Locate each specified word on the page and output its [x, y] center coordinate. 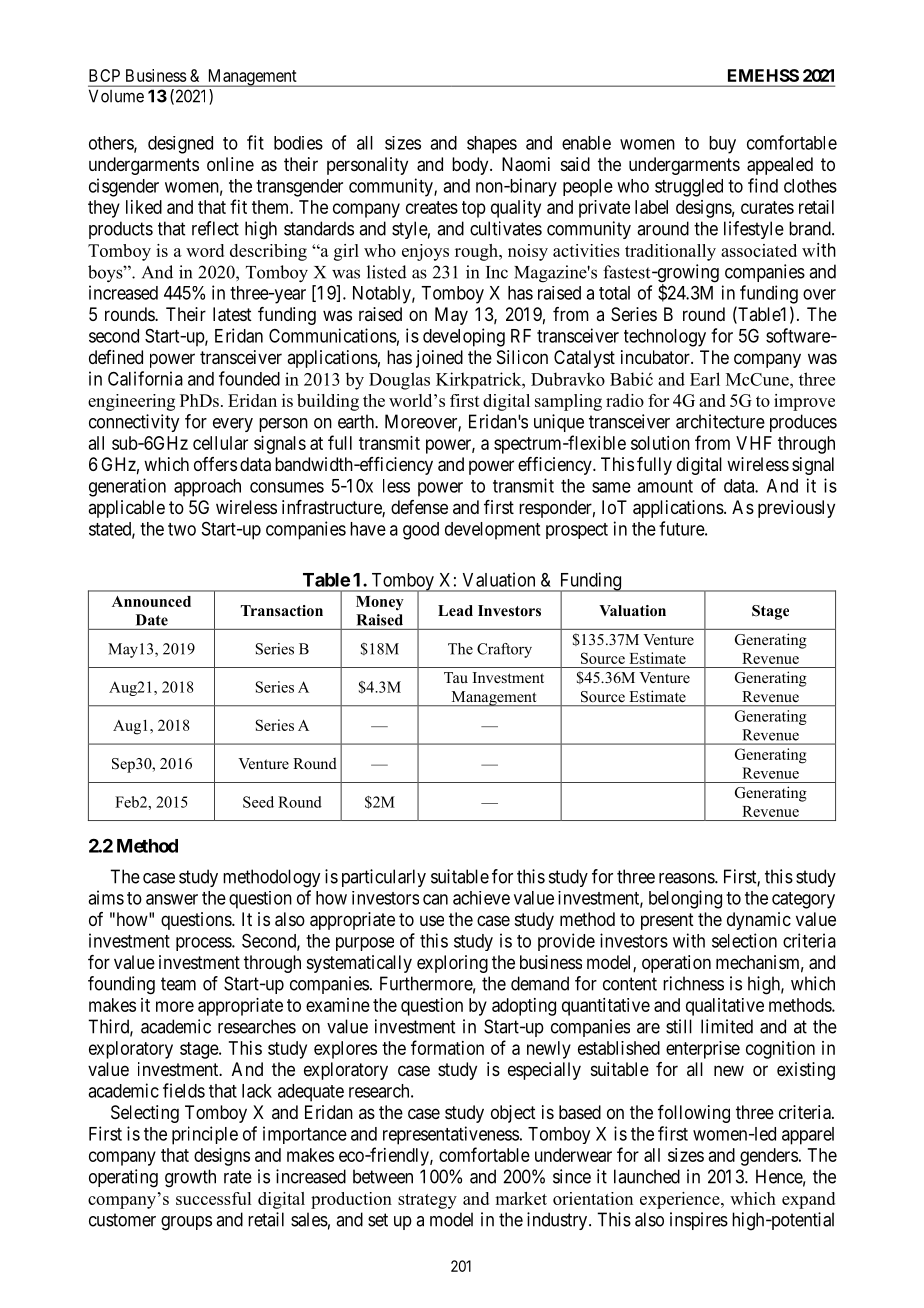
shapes [492, 145]
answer [172, 899]
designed [180, 145]
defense [419, 507]
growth [190, 1178]
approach [207, 488]
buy [722, 145]
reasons [687, 878]
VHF [754, 443]
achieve [481, 898]
